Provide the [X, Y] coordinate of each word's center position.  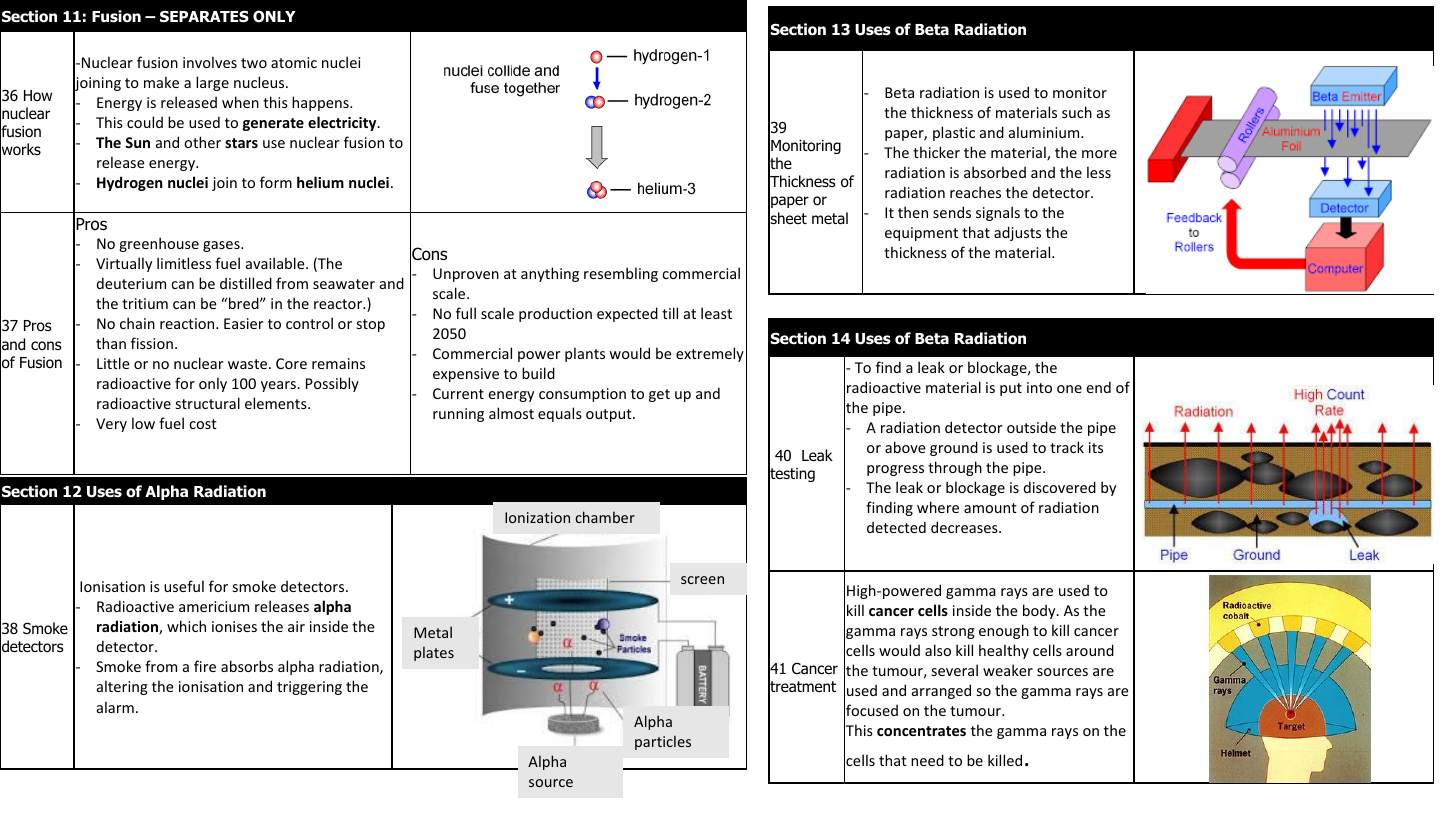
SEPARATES [204, 16]
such [1077, 112]
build [538, 373]
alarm [115, 707]
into [1039, 387]
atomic [294, 62]
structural [208, 403]
